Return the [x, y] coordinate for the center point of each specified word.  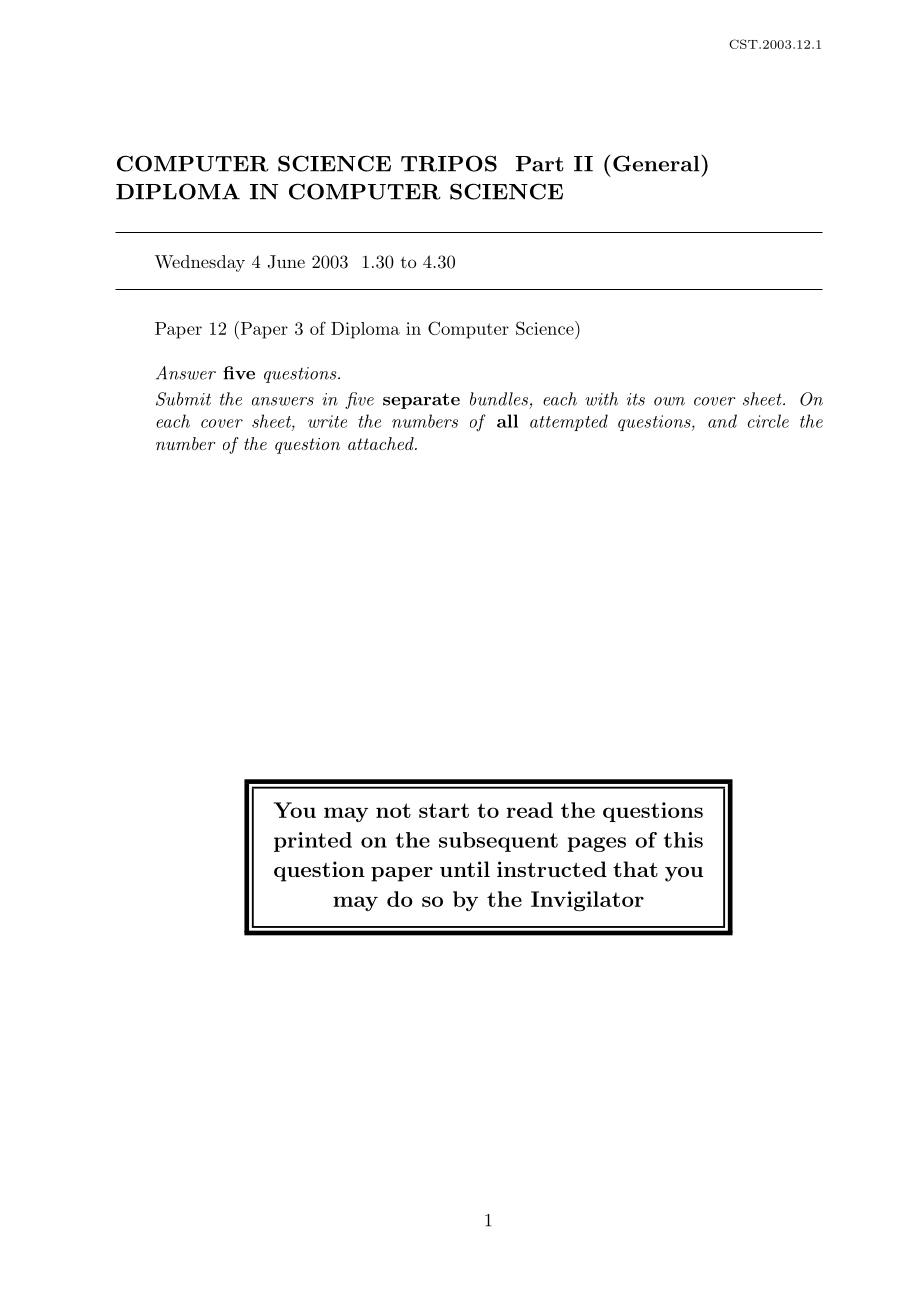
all [507, 421]
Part [540, 164]
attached [382, 443]
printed [313, 842]
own [669, 401]
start [444, 810]
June [286, 262]
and [722, 421]
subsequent [498, 842]
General [656, 163]
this [683, 840]
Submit [183, 399]
